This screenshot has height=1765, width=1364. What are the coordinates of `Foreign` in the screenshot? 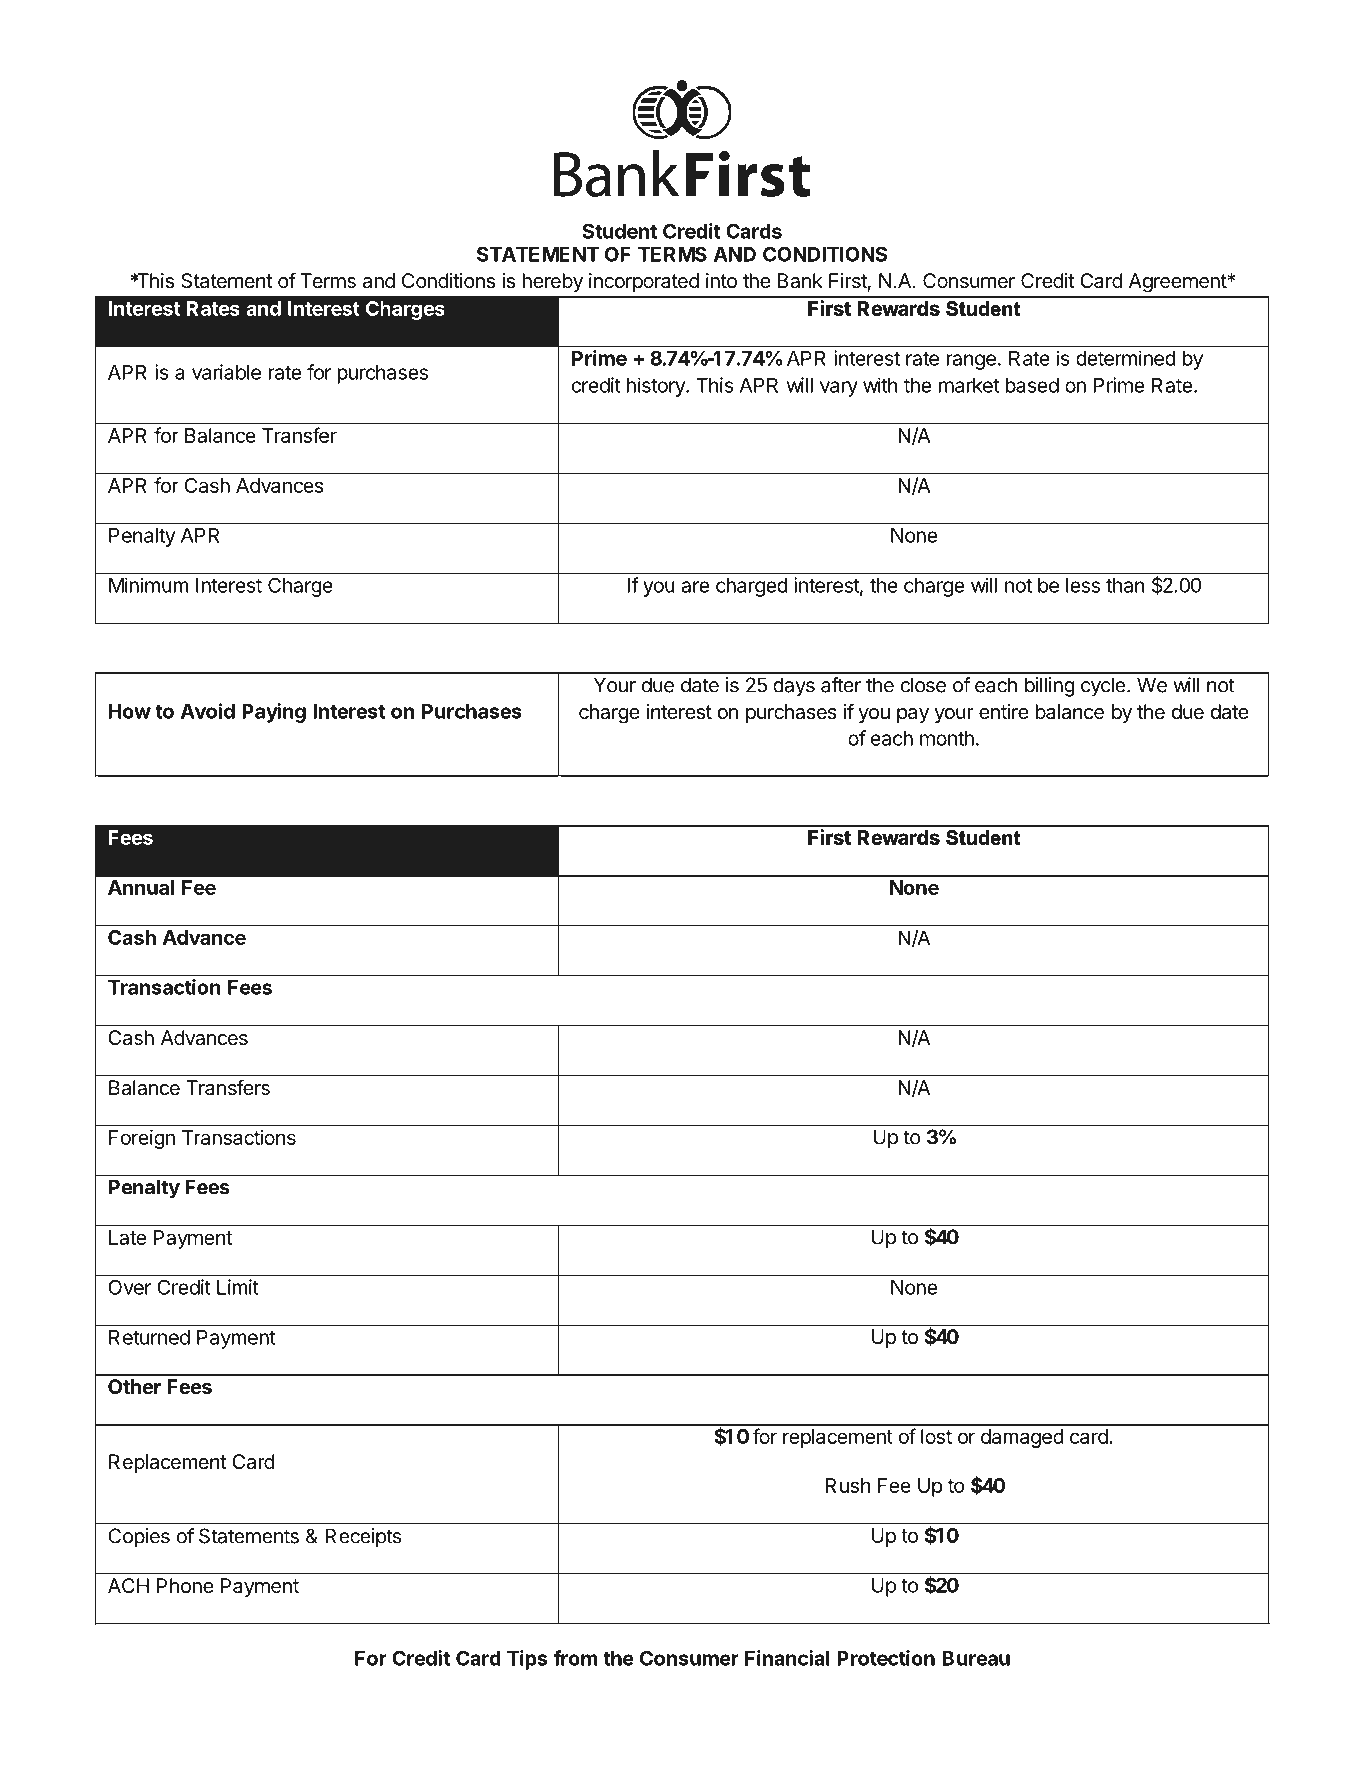 It's located at (142, 1139).
